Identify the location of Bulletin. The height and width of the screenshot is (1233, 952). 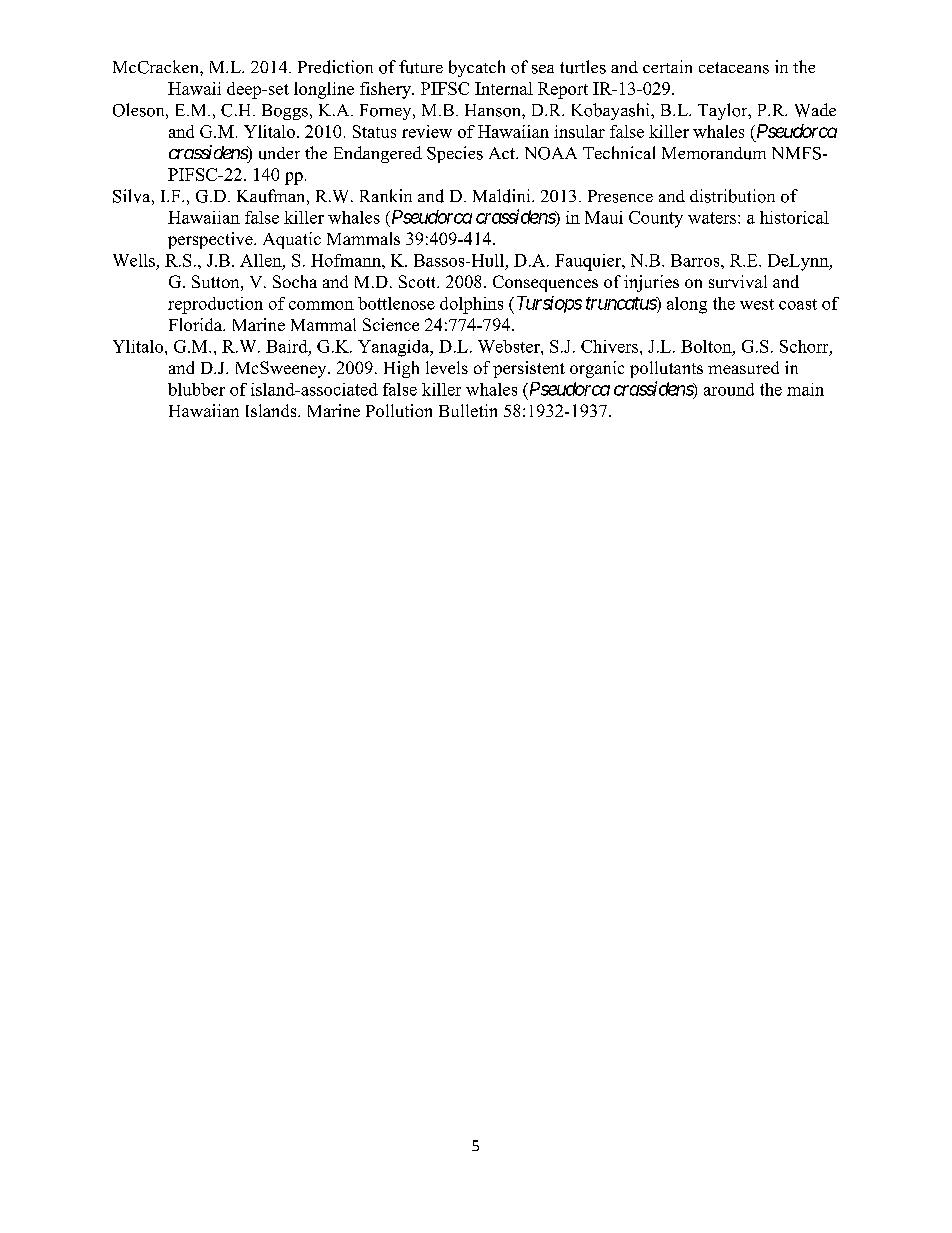
(468, 410).
